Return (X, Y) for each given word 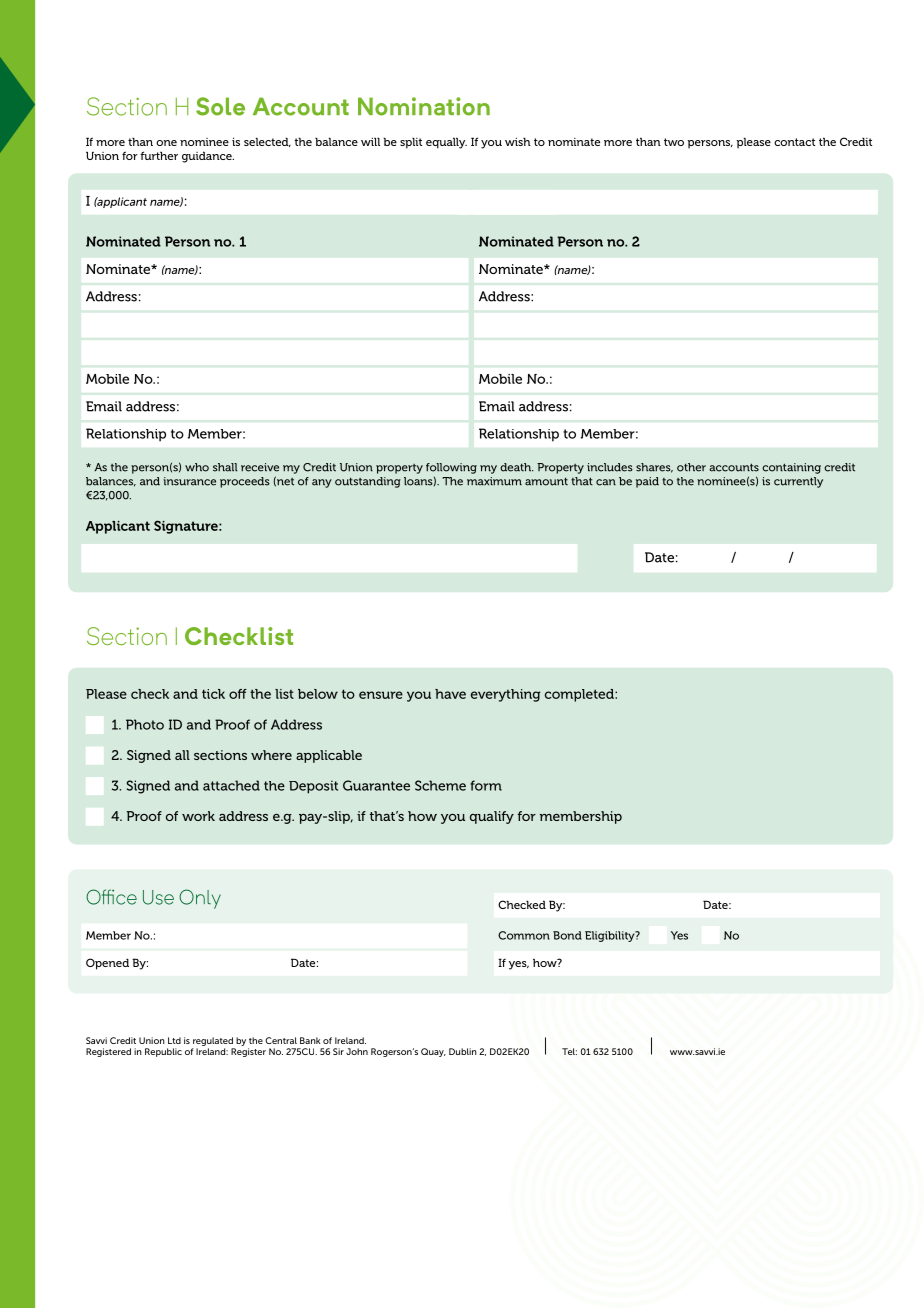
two (674, 142)
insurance (189, 481)
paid (647, 482)
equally (446, 143)
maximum (494, 481)
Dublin (463, 1051)
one (166, 143)
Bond (567, 935)
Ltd (174, 1040)
